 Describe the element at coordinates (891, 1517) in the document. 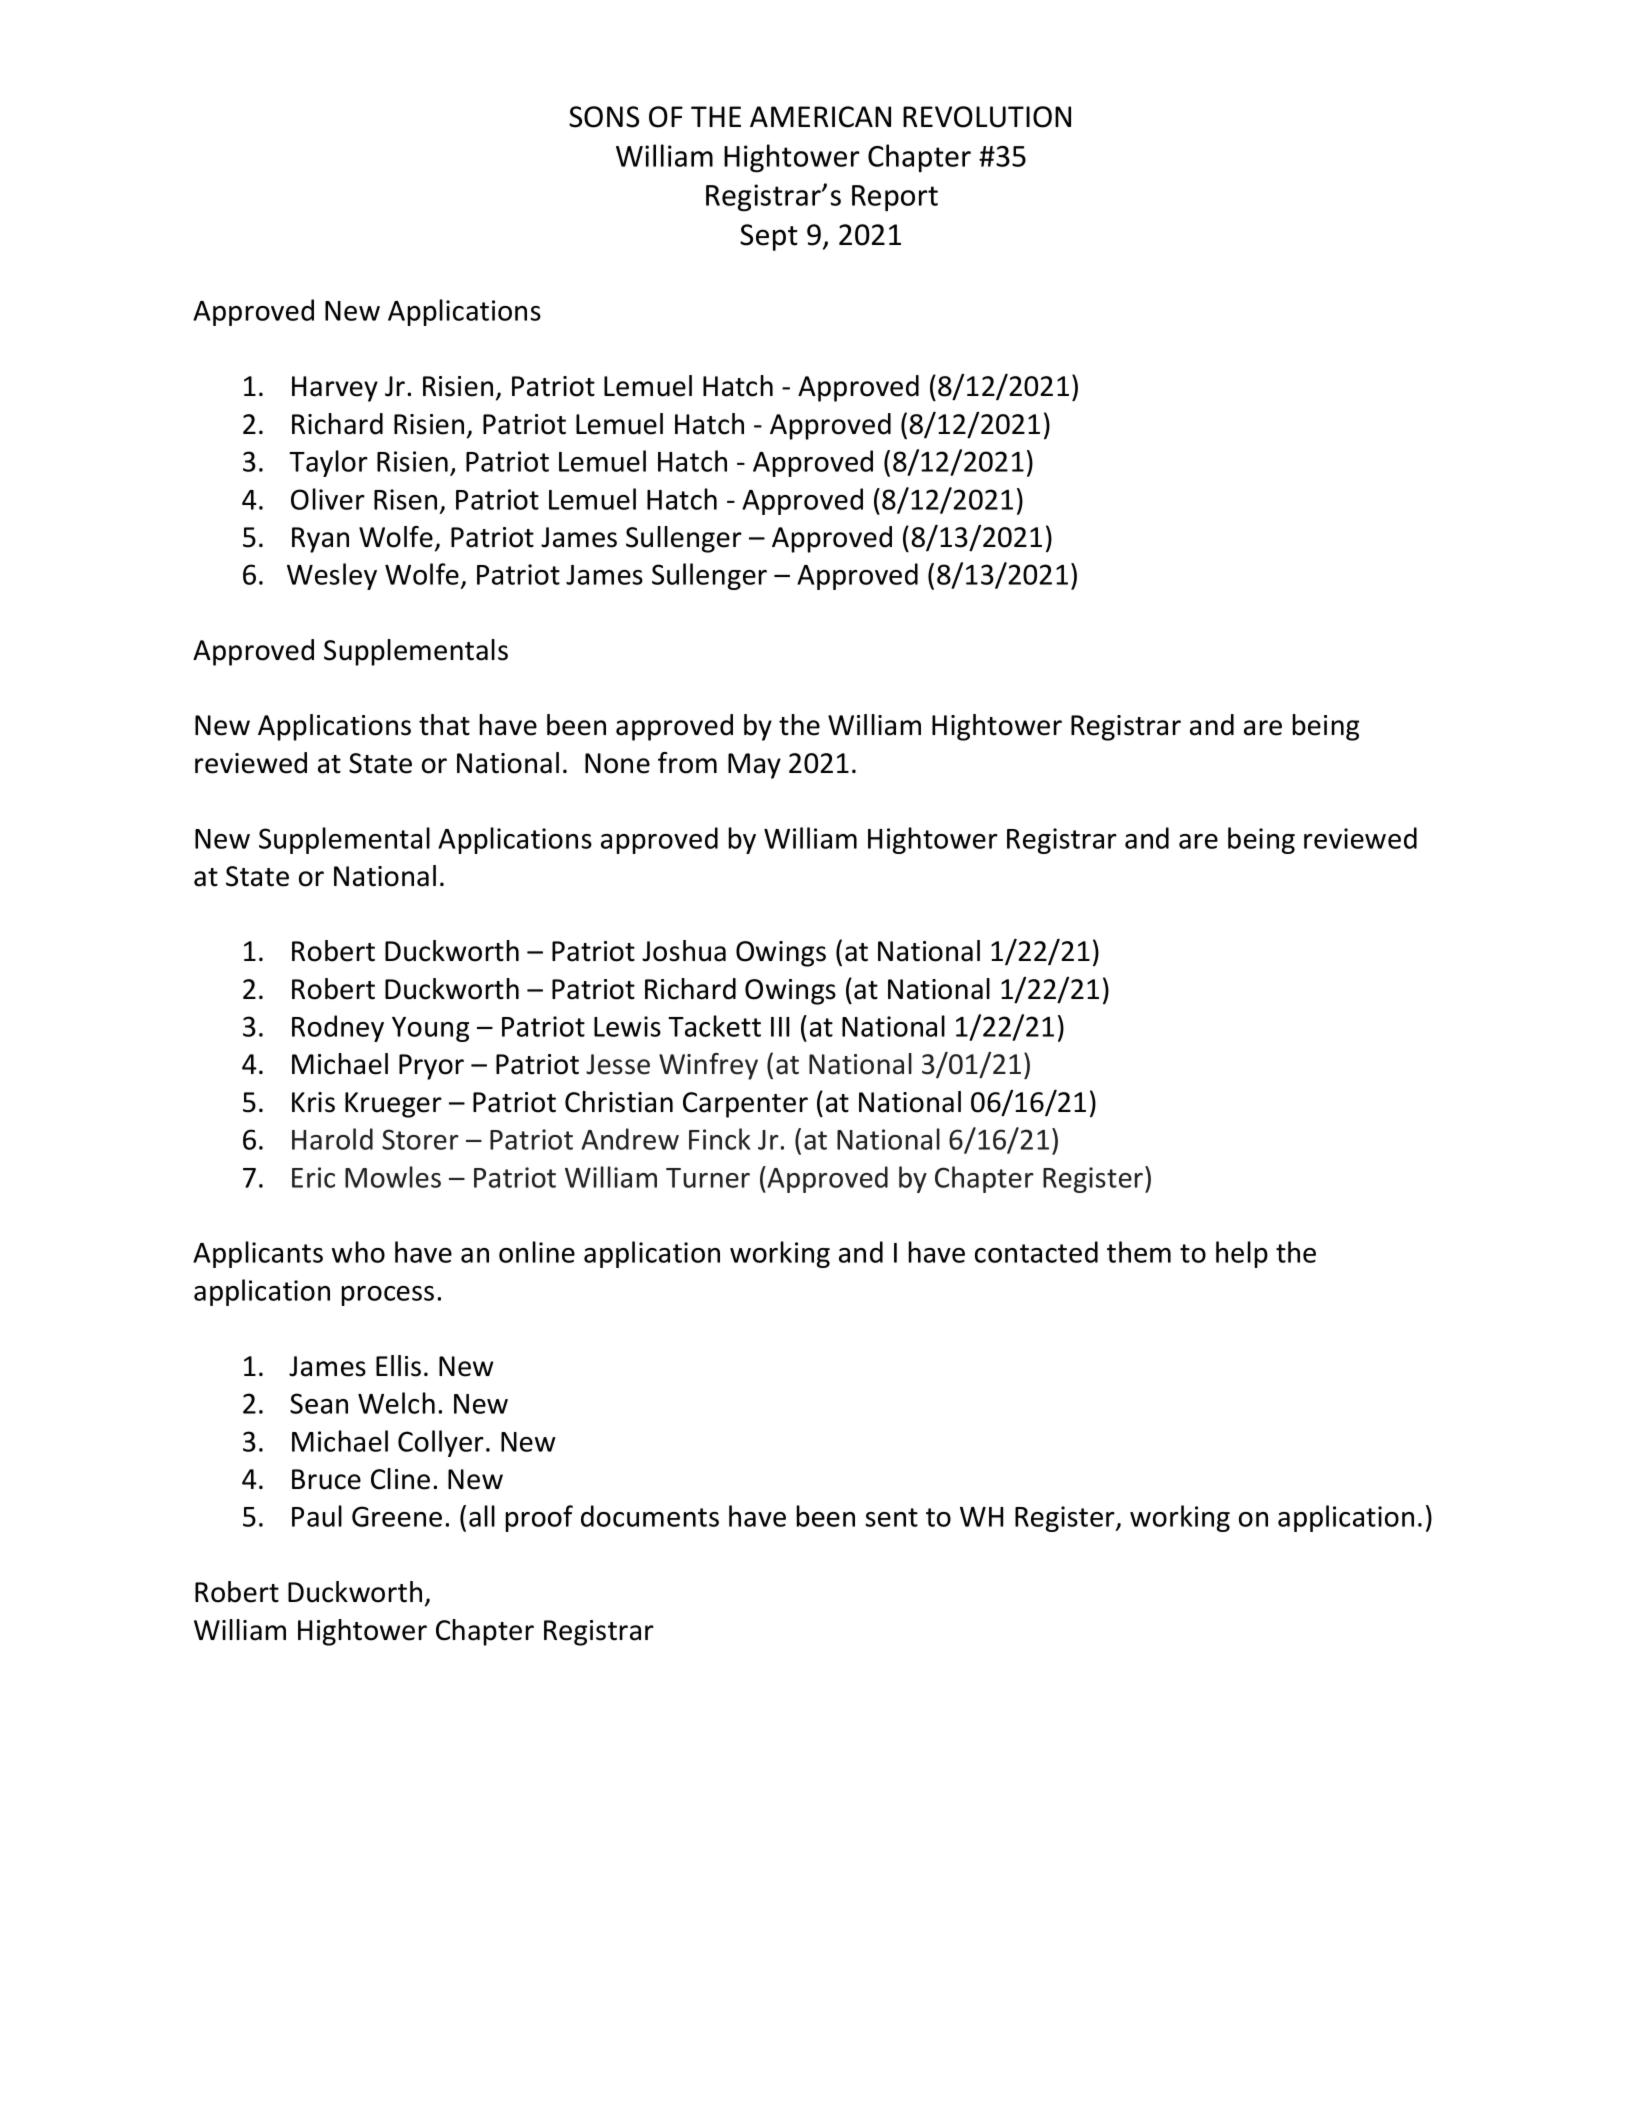

I see `sent` at that location.
